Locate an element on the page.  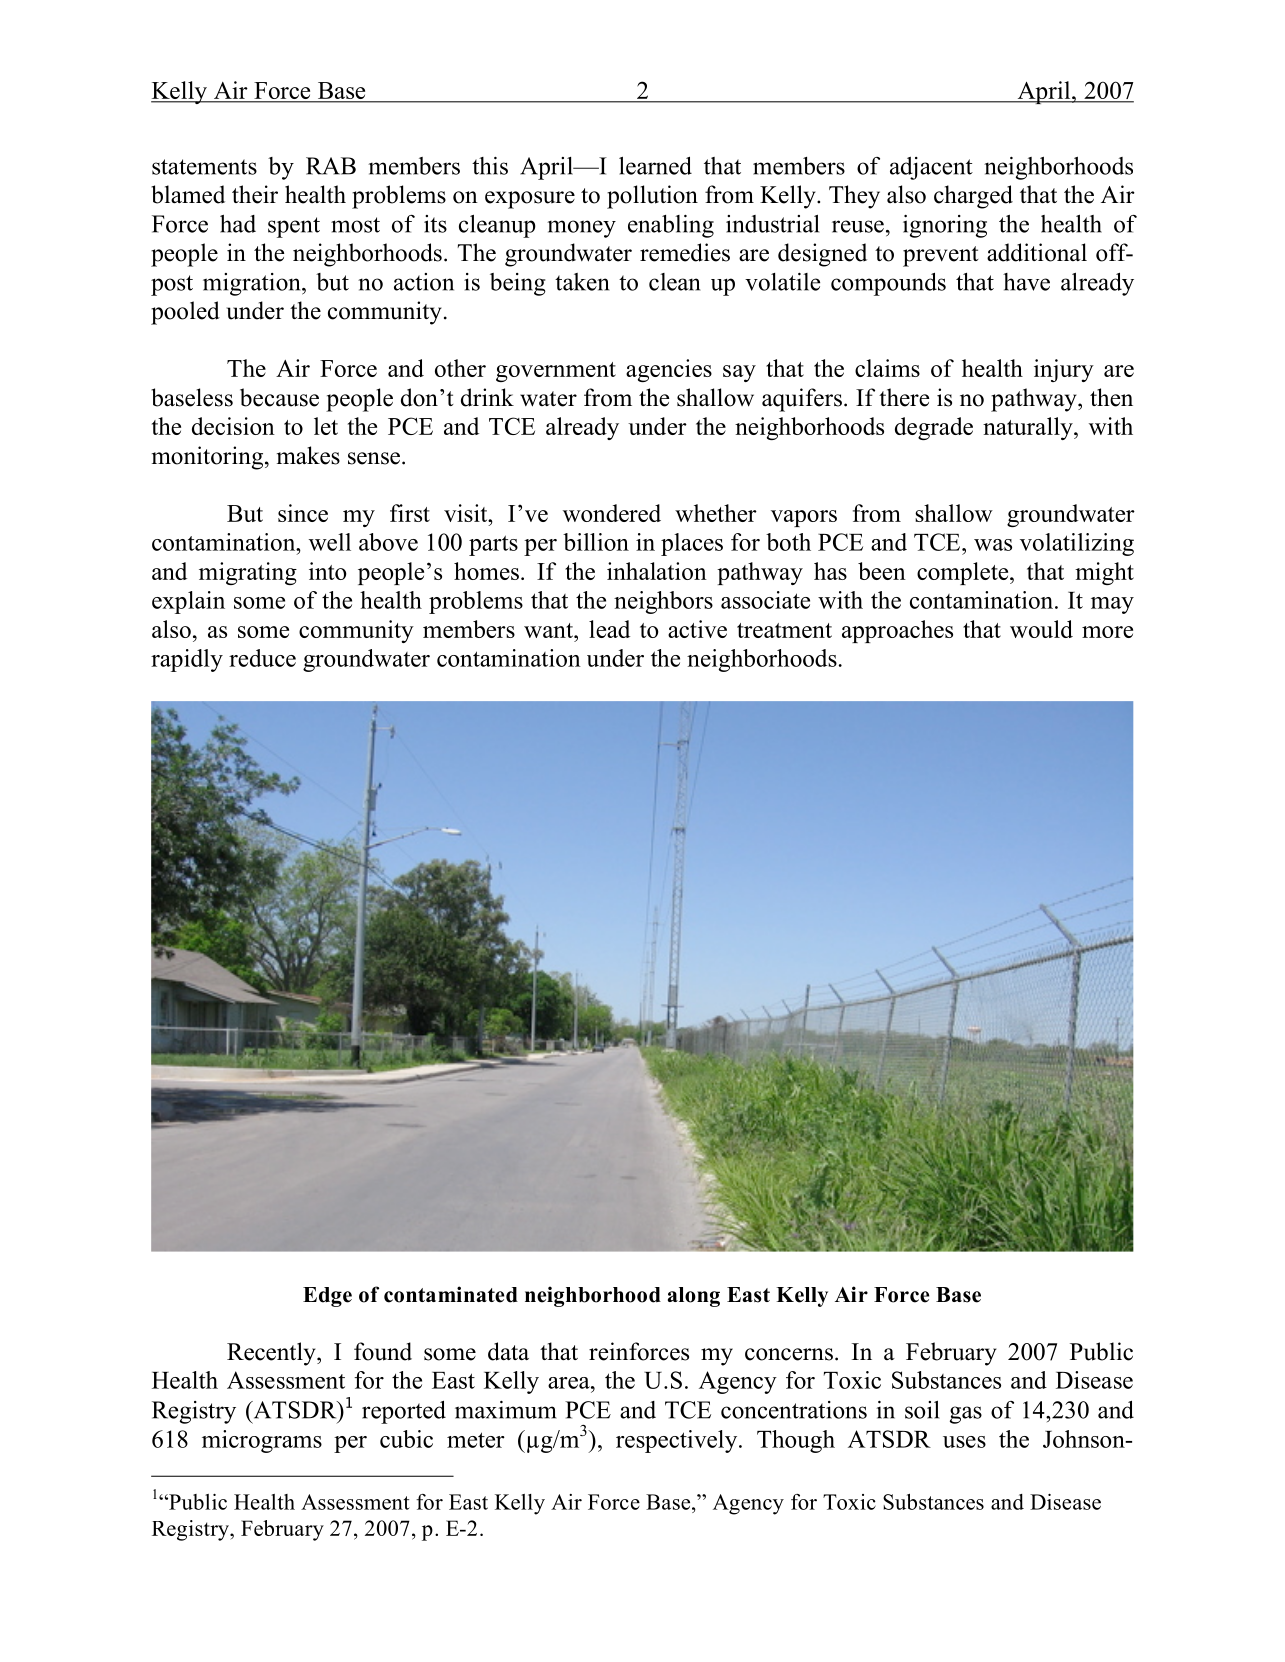
reduce is located at coordinates (262, 658).
